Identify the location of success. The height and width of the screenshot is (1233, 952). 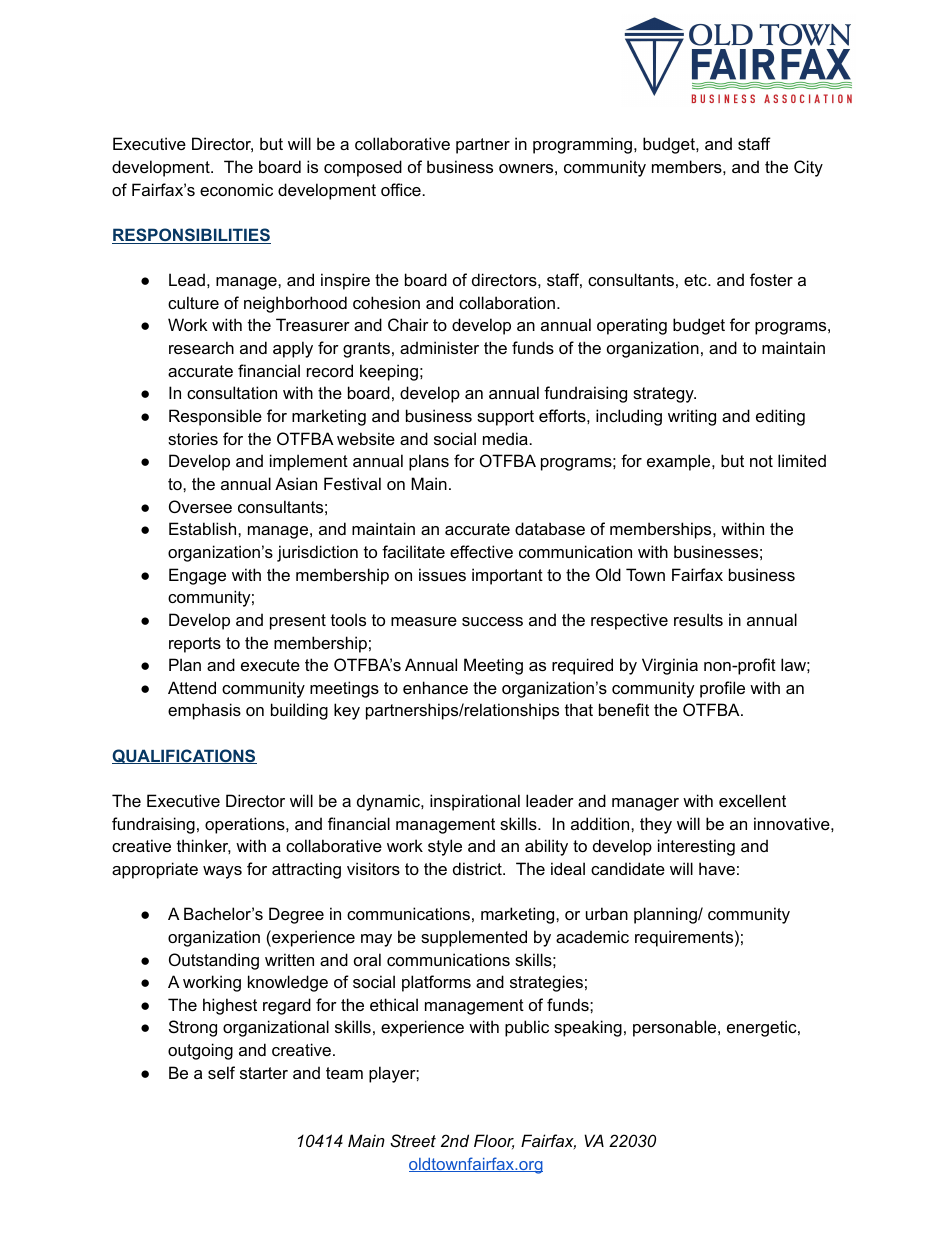
(492, 621).
